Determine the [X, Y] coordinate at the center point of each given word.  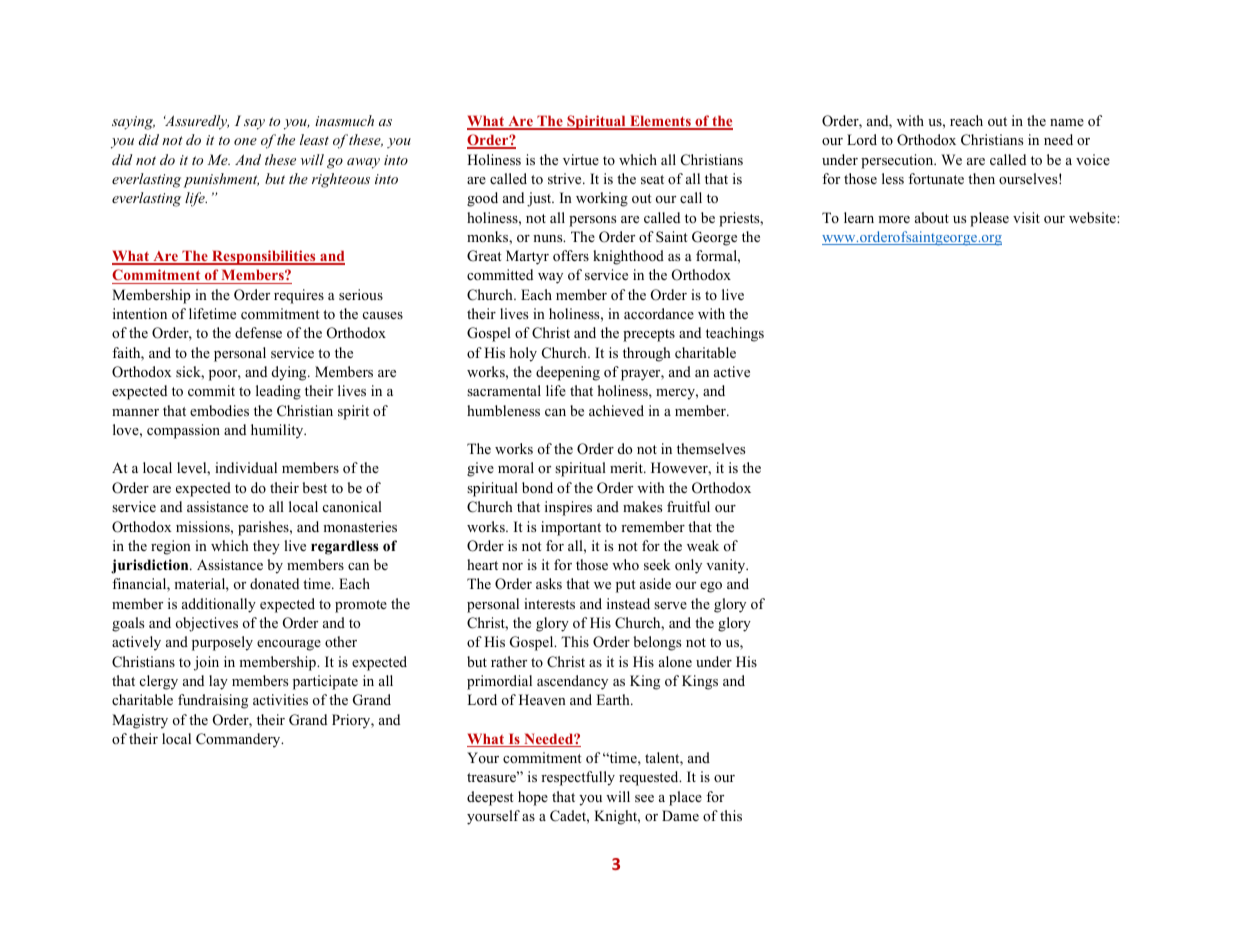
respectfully [578, 778]
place [685, 798]
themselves [711, 448]
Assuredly [196, 122]
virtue [581, 159]
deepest [490, 798]
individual [246, 467]
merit [627, 467]
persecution [898, 161]
